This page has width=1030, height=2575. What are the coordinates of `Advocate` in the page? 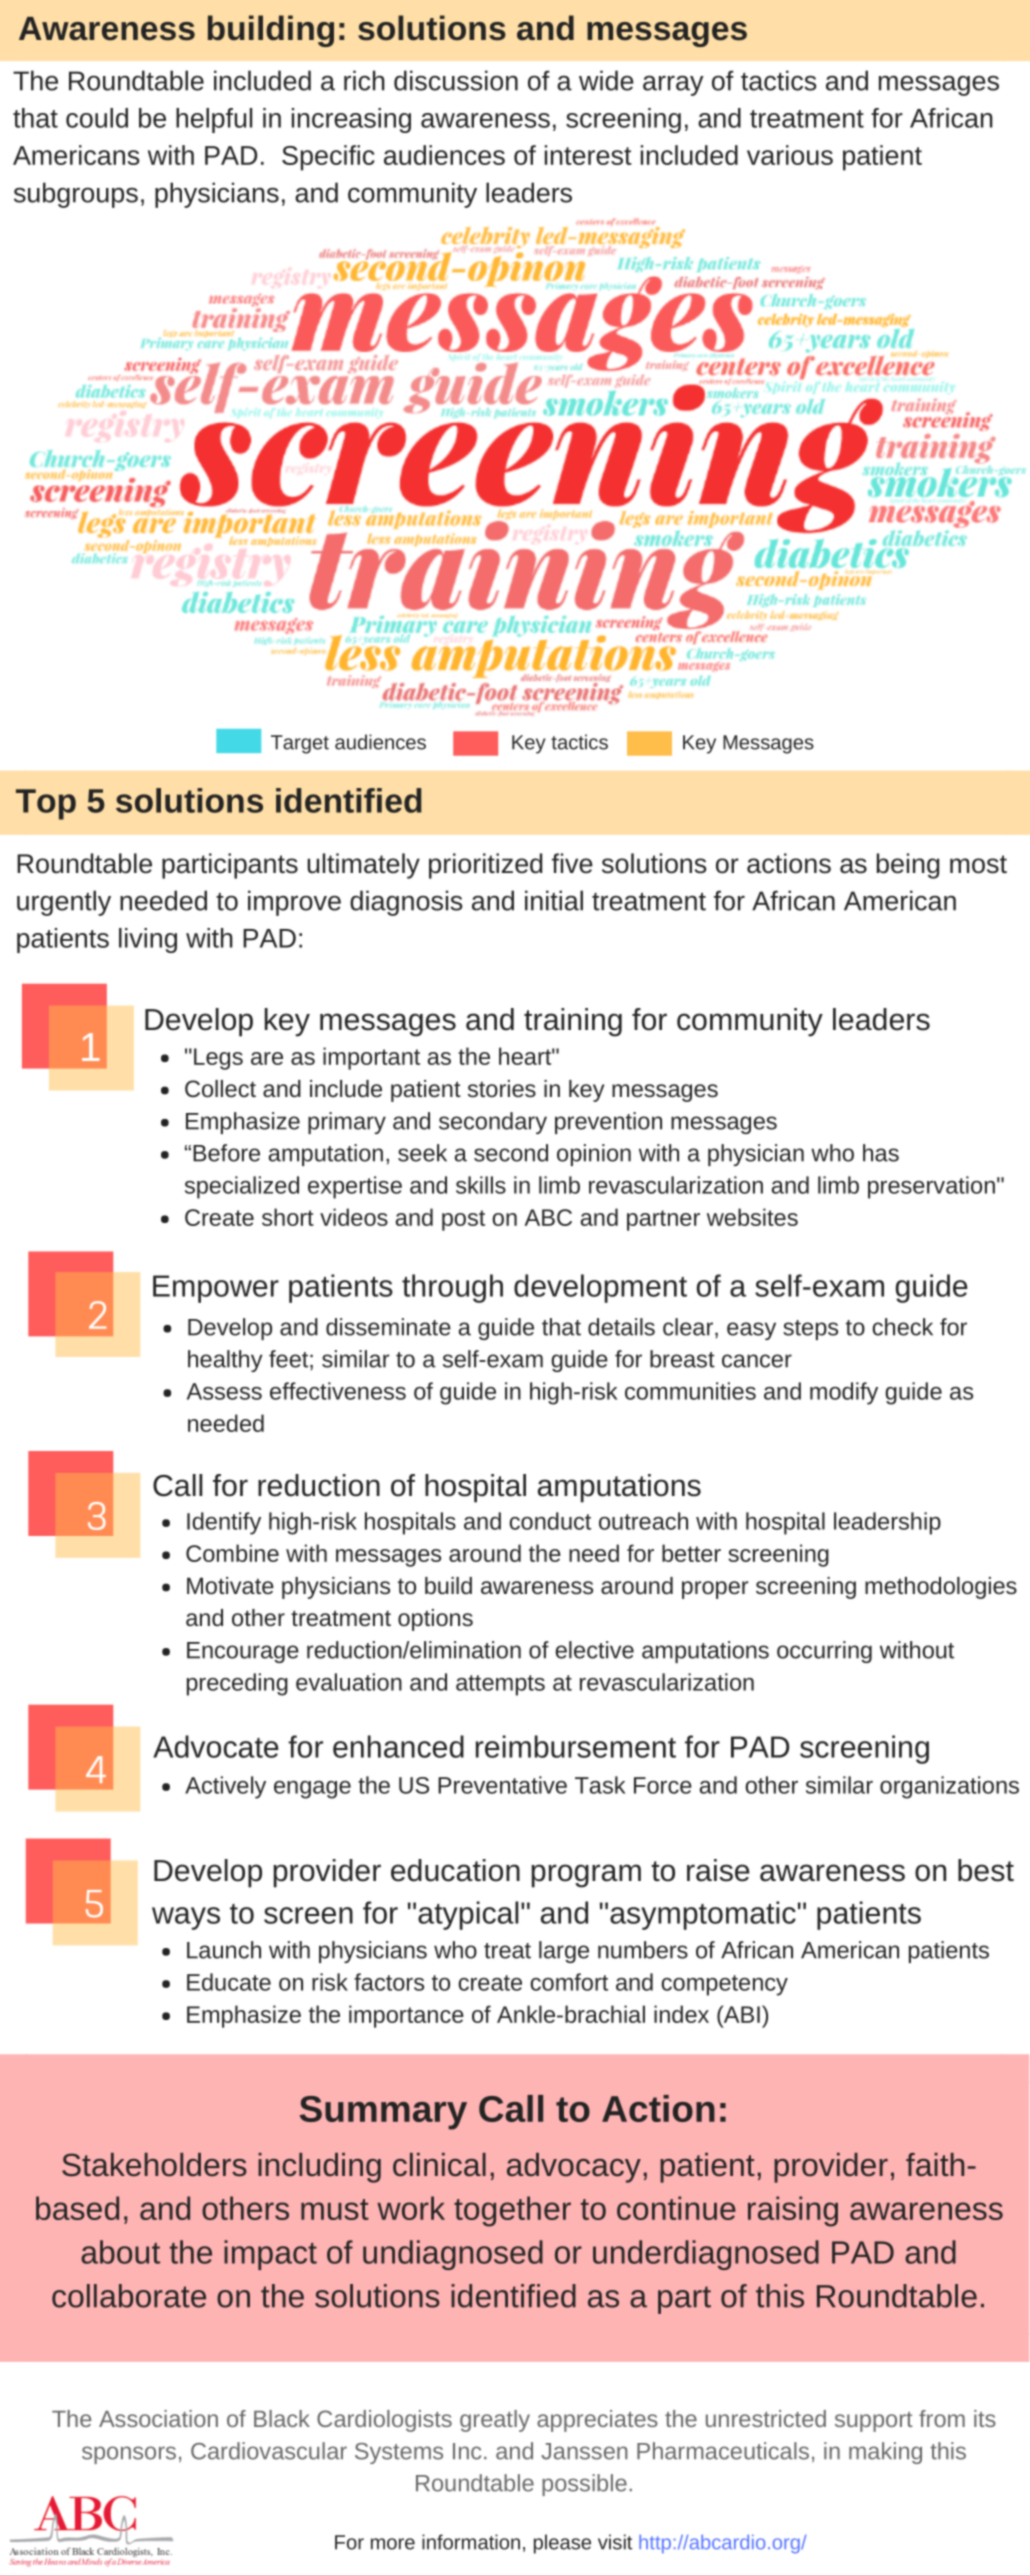 It's located at (216, 1746).
